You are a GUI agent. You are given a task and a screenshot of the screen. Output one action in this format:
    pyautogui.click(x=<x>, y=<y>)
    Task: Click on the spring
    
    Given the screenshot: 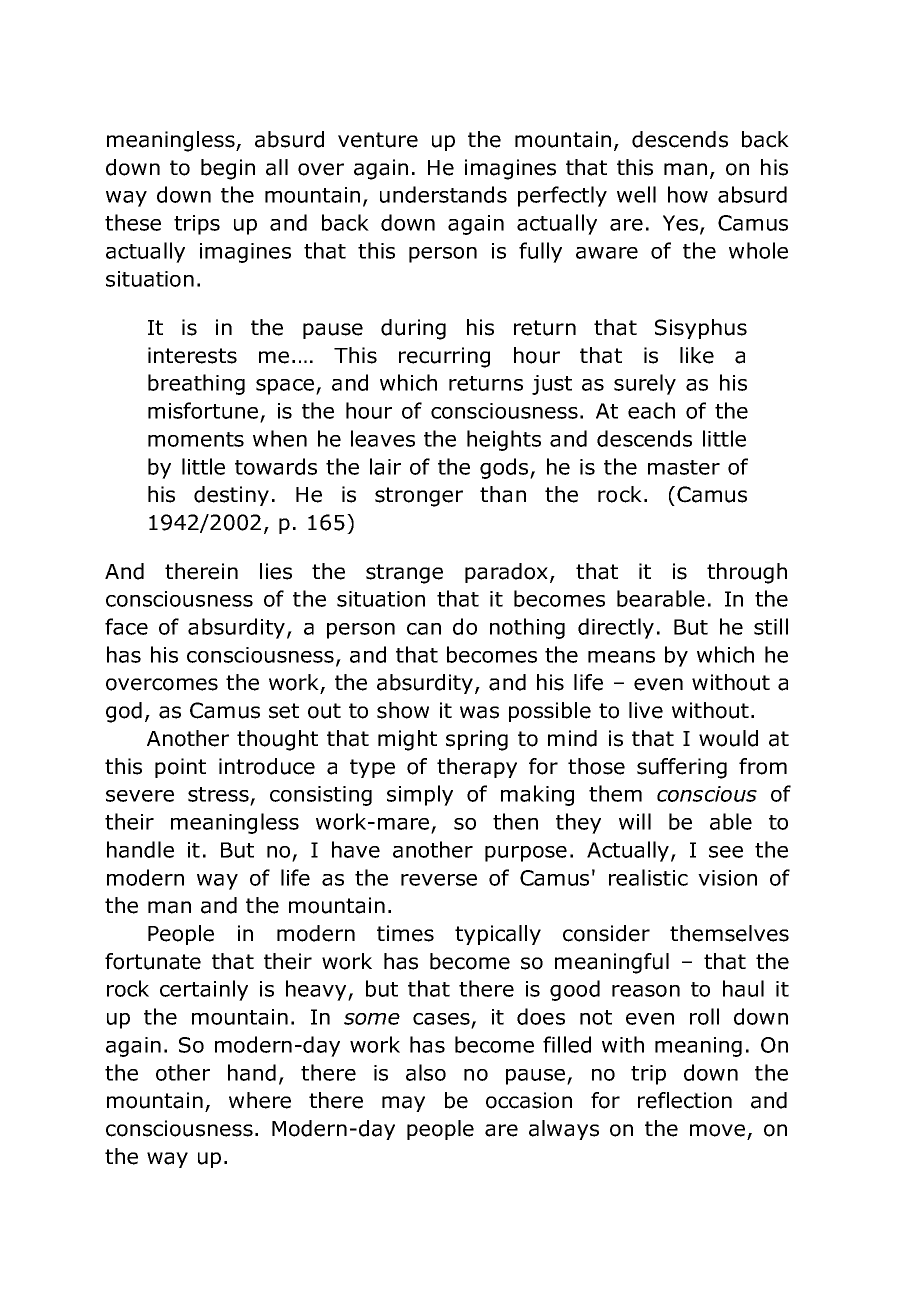 What is the action you would take?
    pyautogui.click(x=477, y=740)
